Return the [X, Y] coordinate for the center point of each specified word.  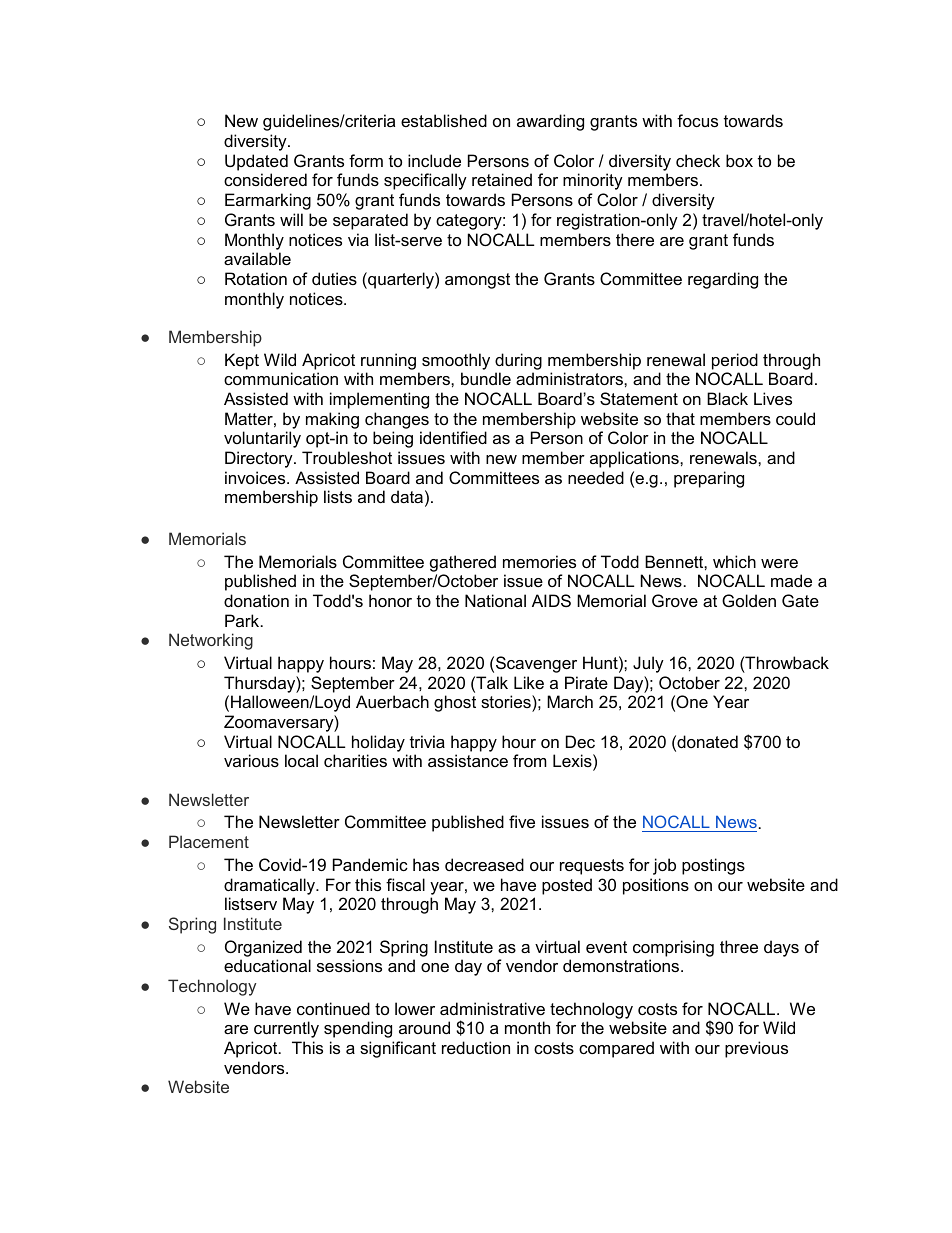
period [735, 361]
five [522, 821]
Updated [256, 162]
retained [502, 179]
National [495, 600]
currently [286, 1029]
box [739, 160]
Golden [749, 600]
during [518, 361]
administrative [492, 1008]
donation [256, 600]
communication [281, 378]
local [301, 760]
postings [713, 866]
